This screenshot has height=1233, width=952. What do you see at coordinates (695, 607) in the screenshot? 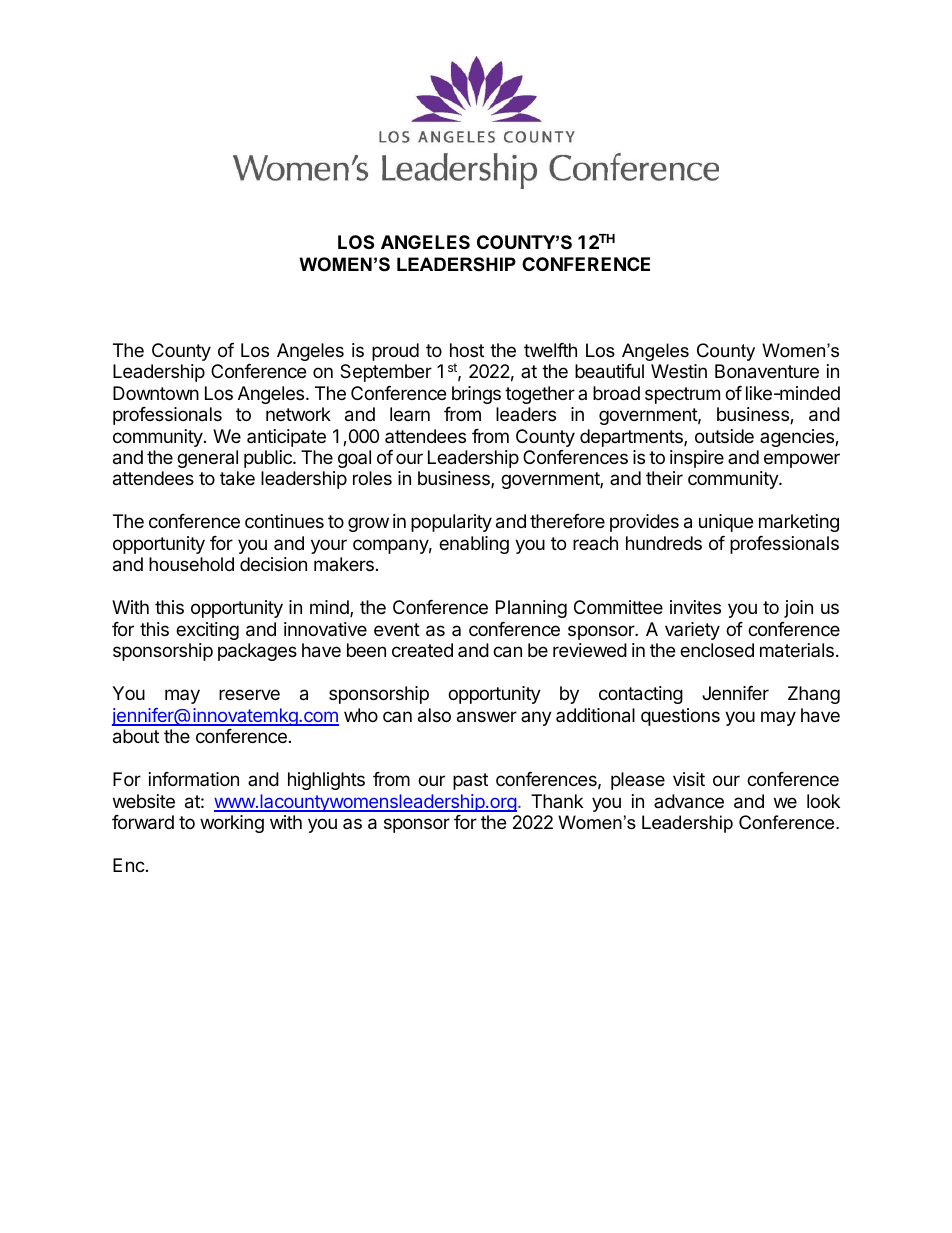
I see `invites` at bounding box center [695, 607].
